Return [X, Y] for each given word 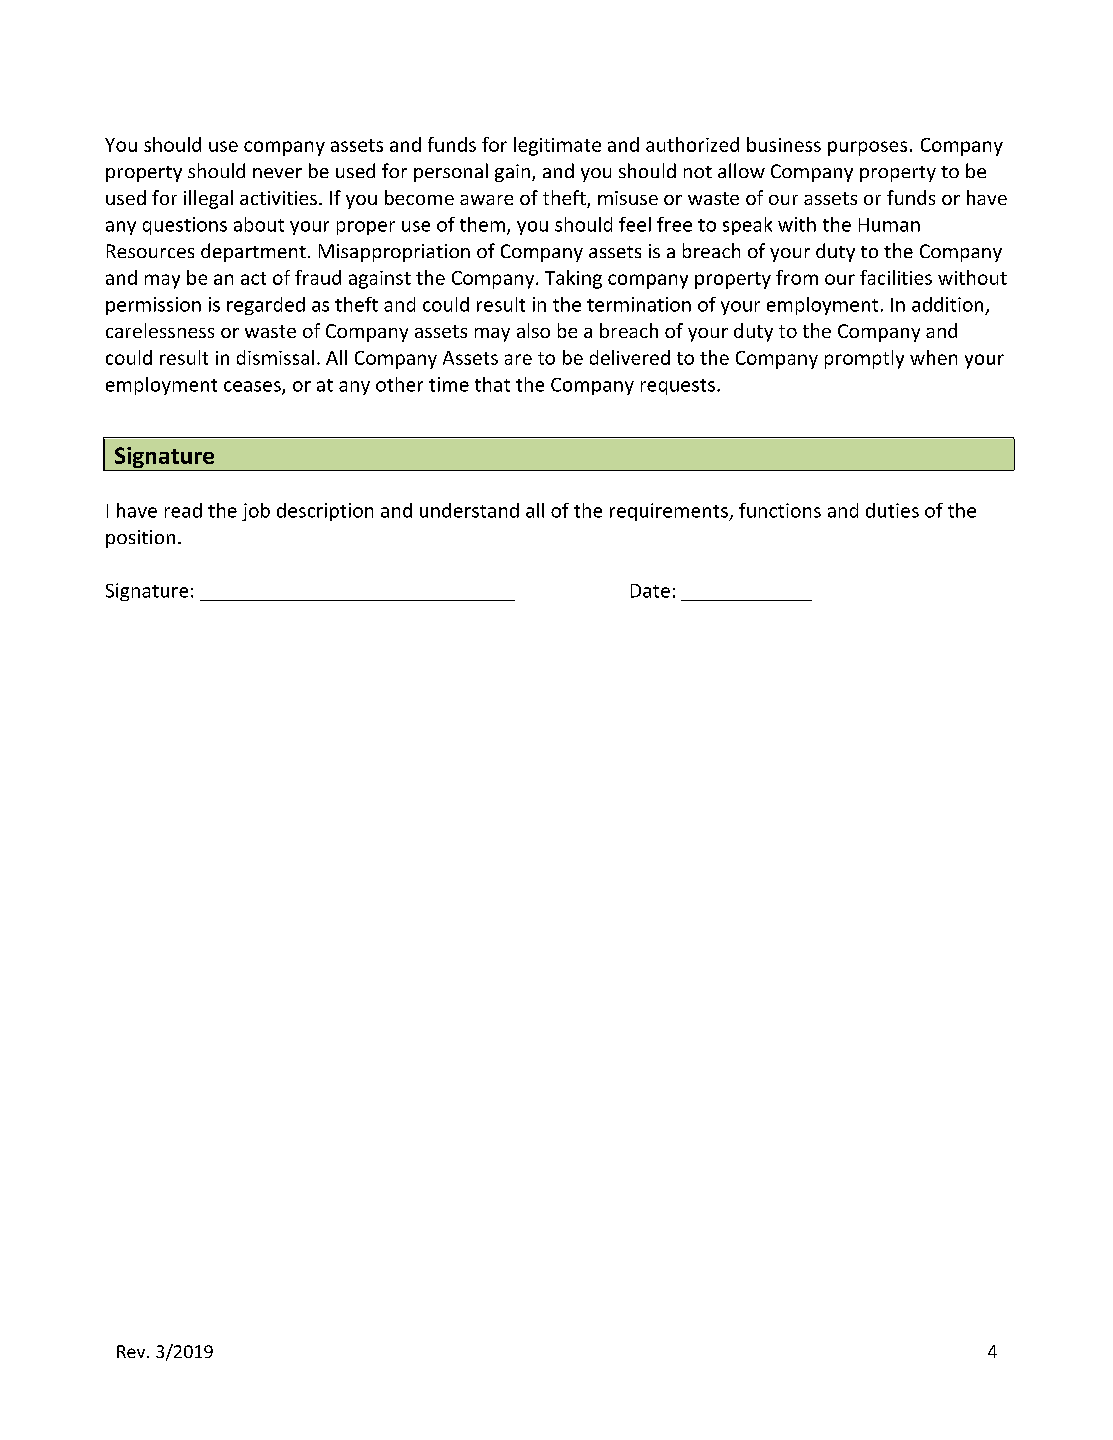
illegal [208, 199]
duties [892, 510]
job [256, 512]
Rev [132, 1351]
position [140, 539]
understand [469, 510]
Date [650, 591]
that [492, 384]
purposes [867, 148]
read [183, 510]
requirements [670, 512]
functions [780, 510]
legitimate [557, 146]
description [325, 512]
